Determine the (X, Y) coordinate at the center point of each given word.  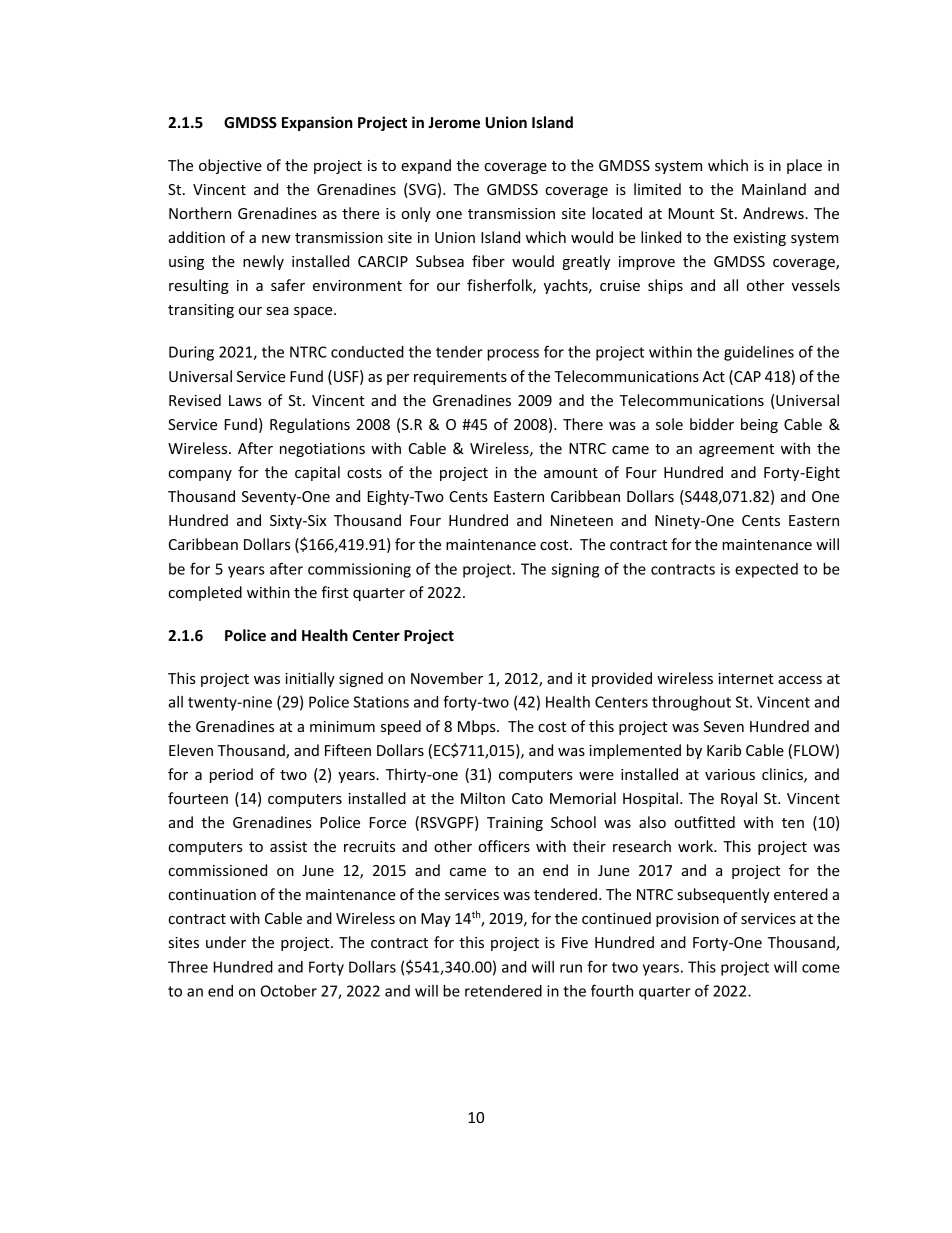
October (289, 991)
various (730, 774)
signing (575, 570)
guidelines (759, 353)
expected (766, 570)
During (191, 353)
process (513, 355)
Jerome (454, 122)
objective (230, 166)
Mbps (478, 727)
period (231, 775)
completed (205, 593)
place (804, 166)
